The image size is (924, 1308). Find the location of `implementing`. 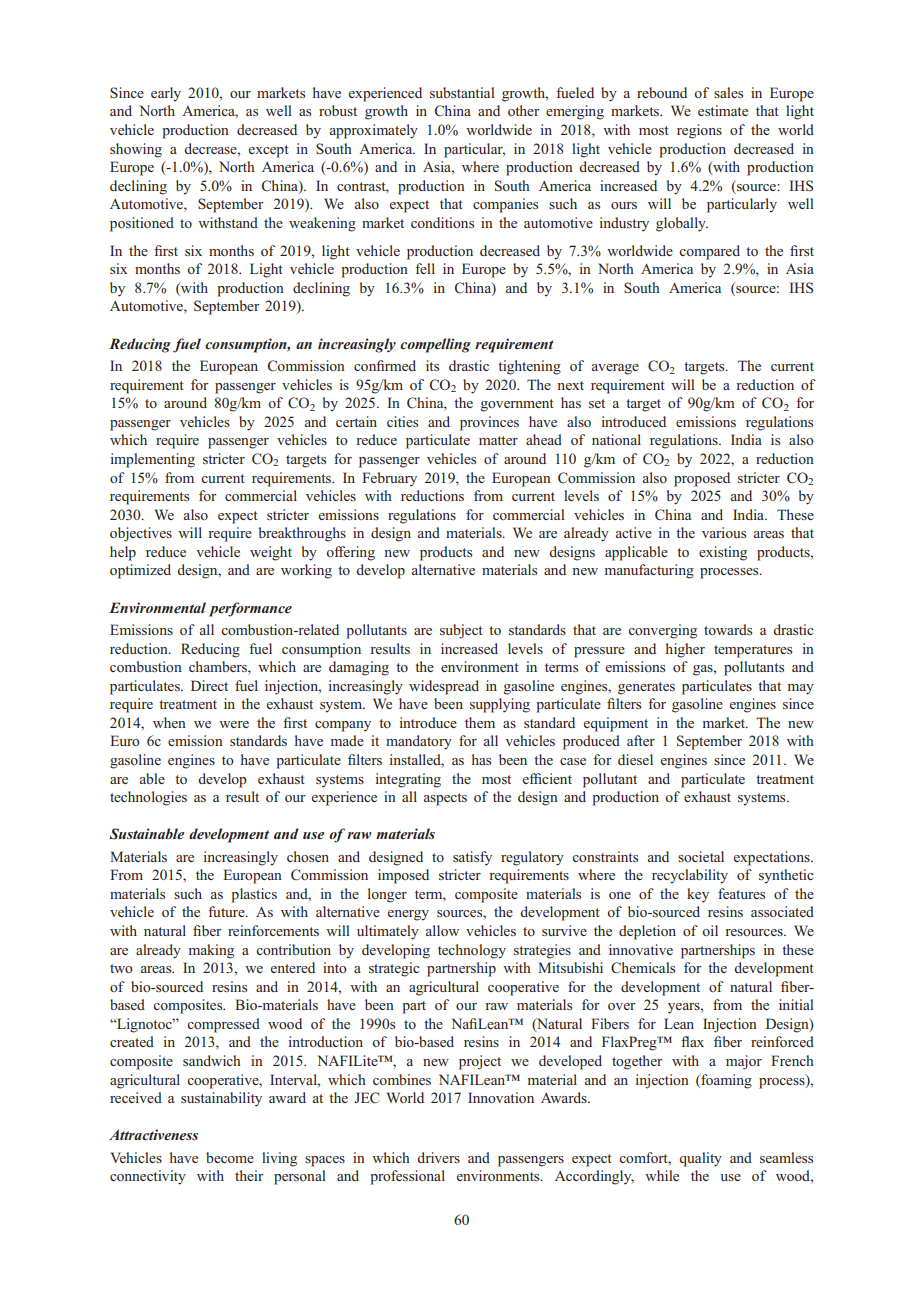

implementing is located at coordinates (152, 460).
